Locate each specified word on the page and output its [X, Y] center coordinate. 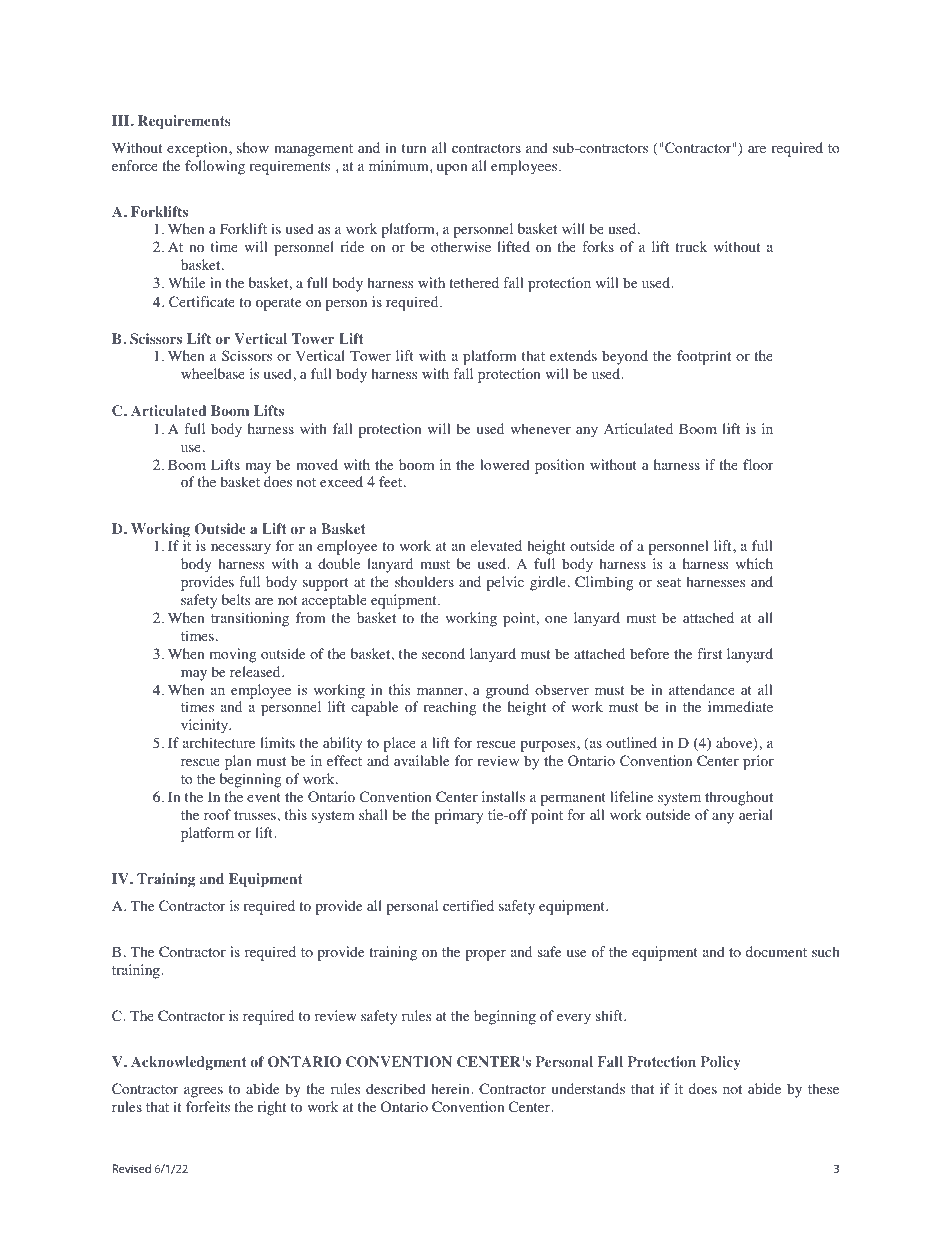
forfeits [208, 1107]
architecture [219, 742]
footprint [704, 357]
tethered [474, 282]
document [776, 952]
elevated [496, 545]
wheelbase [213, 373]
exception [198, 149]
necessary [241, 549]
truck [691, 246]
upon [452, 169]
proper [485, 955]
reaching [449, 708]
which [754, 563]
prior [758, 762]
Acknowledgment [188, 1063]
